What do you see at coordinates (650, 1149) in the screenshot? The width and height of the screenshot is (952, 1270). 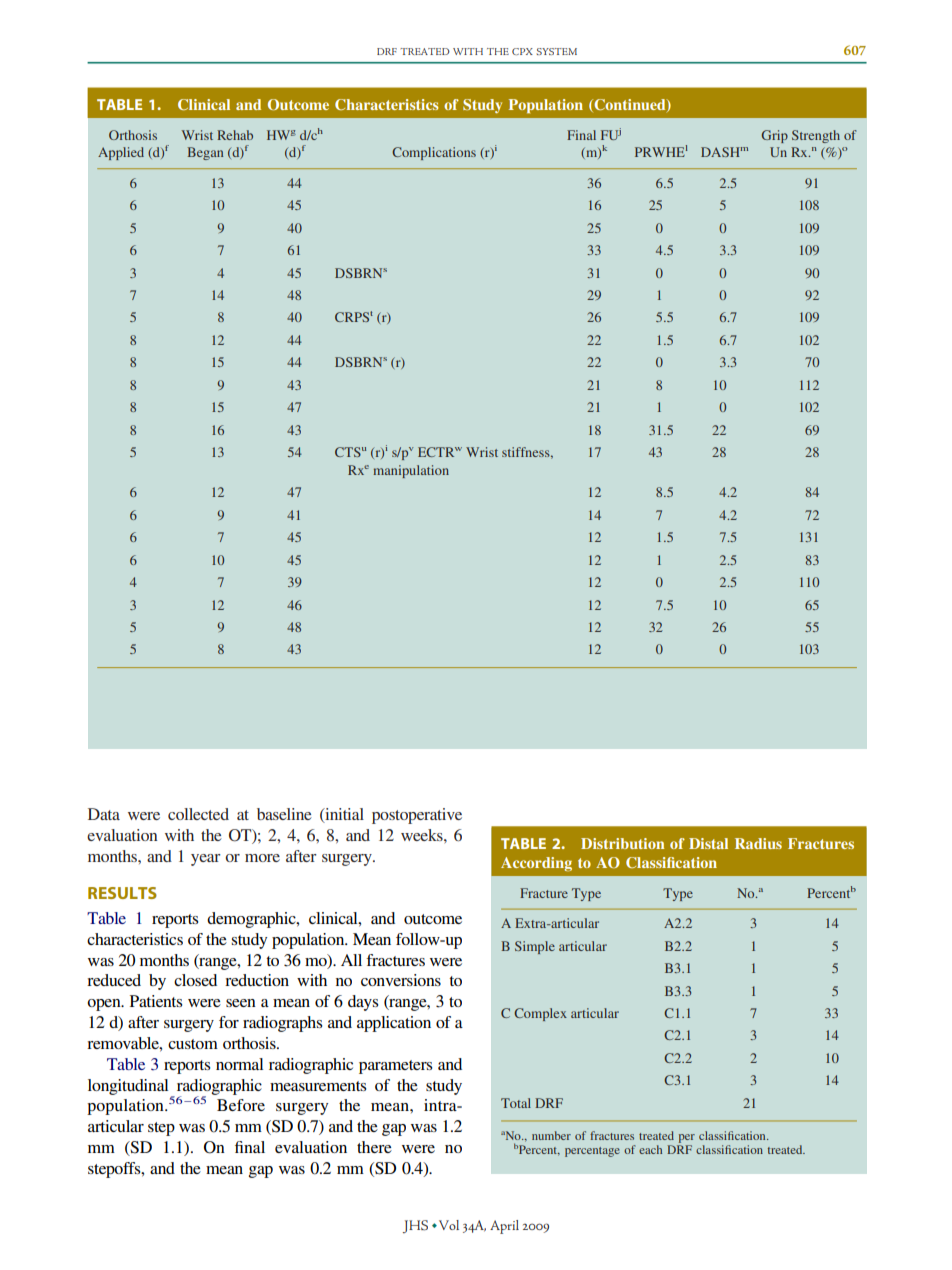 I see `each` at bounding box center [650, 1149].
